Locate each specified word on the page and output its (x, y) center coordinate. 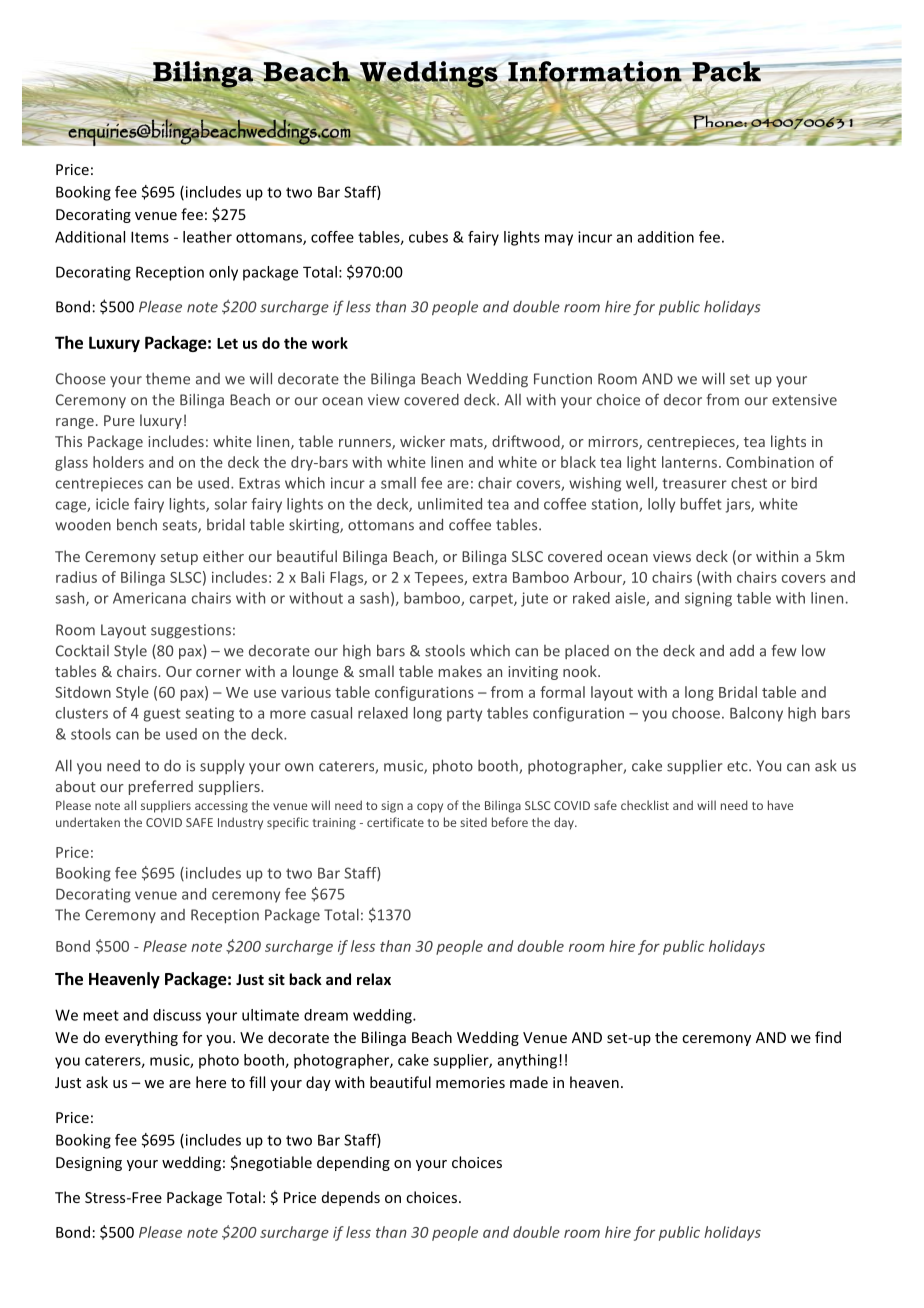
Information (595, 72)
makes (460, 671)
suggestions (191, 631)
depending (353, 1163)
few (784, 650)
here (211, 1082)
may (559, 240)
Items (150, 237)
